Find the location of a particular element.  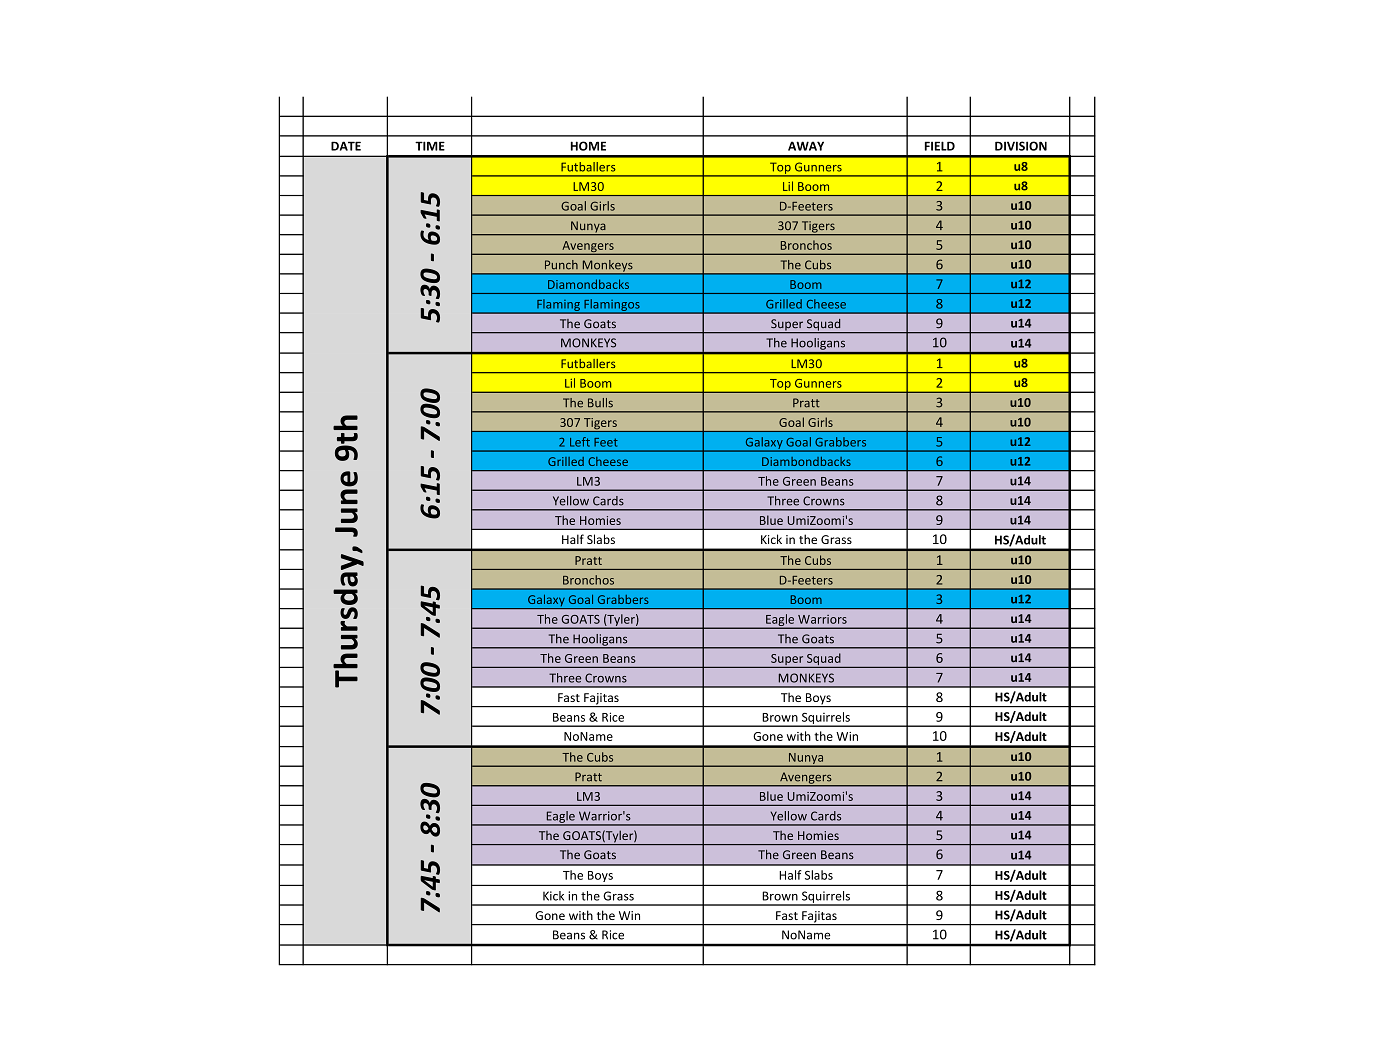

HOME is located at coordinates (588, 146).
